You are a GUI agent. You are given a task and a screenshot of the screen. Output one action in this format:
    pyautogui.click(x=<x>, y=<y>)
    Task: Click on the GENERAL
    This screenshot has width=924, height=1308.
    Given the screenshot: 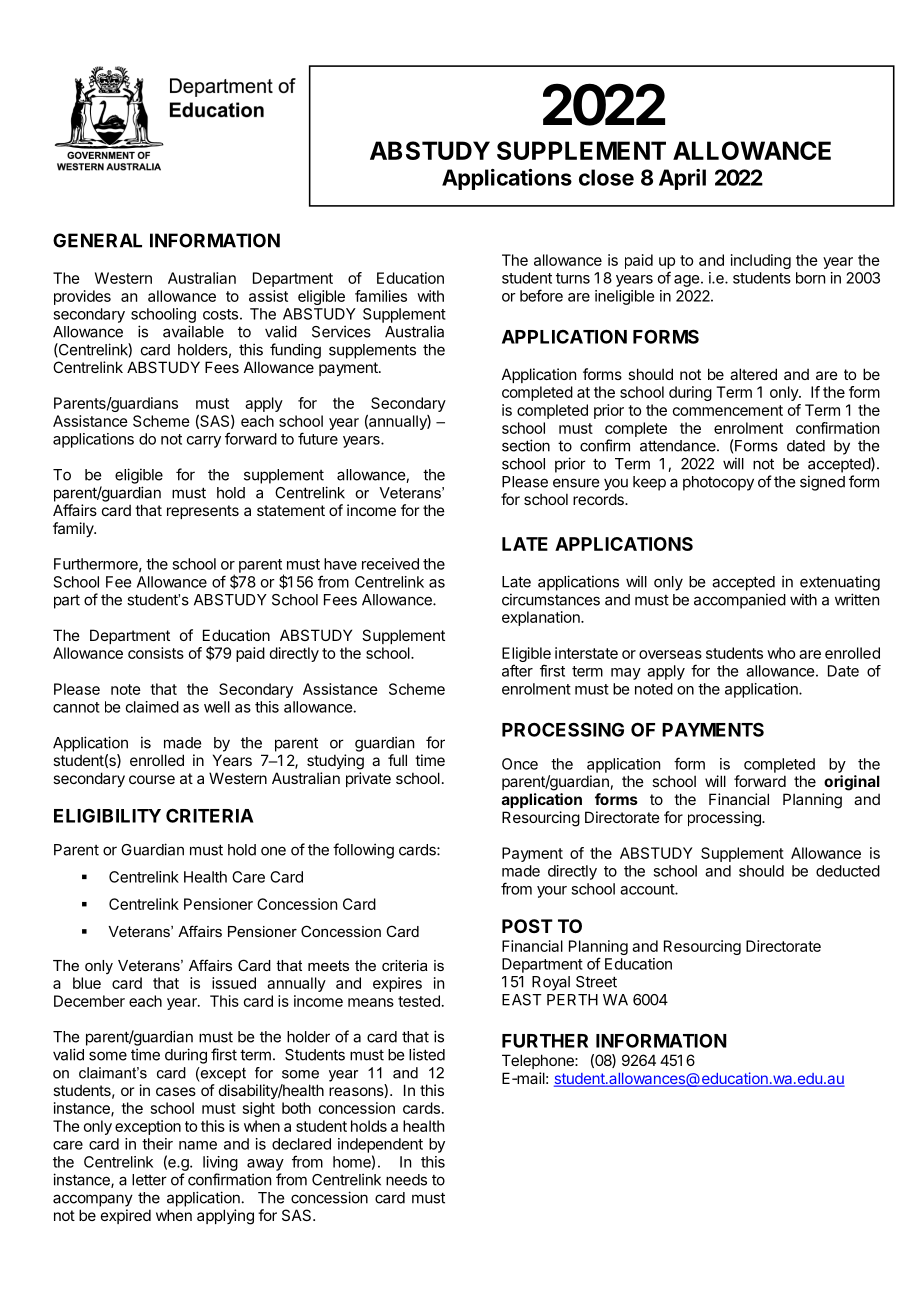 What is the action you would take?
    pyautogui.click(x=97, y=240)
